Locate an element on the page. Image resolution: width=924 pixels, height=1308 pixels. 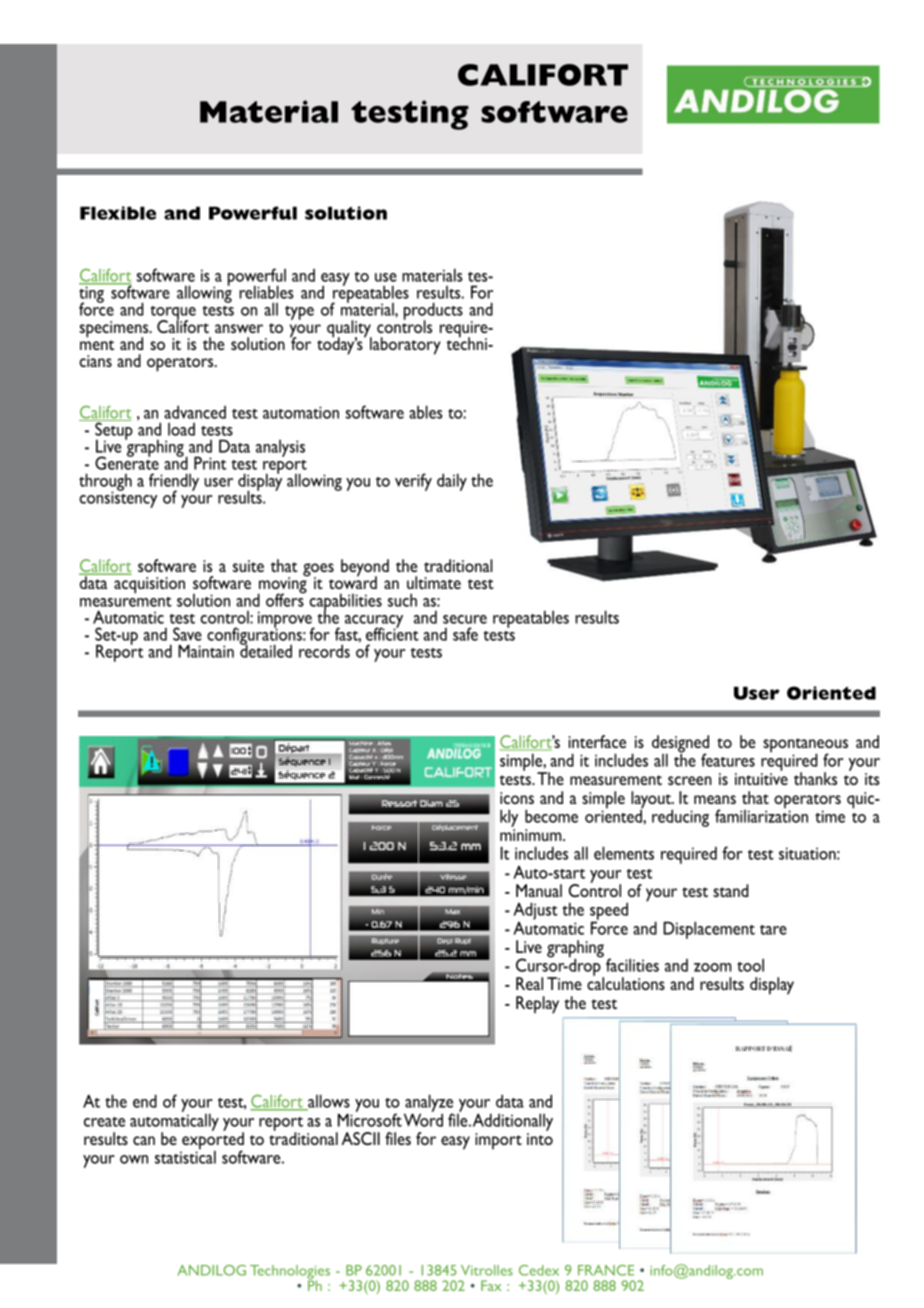
products is located at coordinates (433, 312).
